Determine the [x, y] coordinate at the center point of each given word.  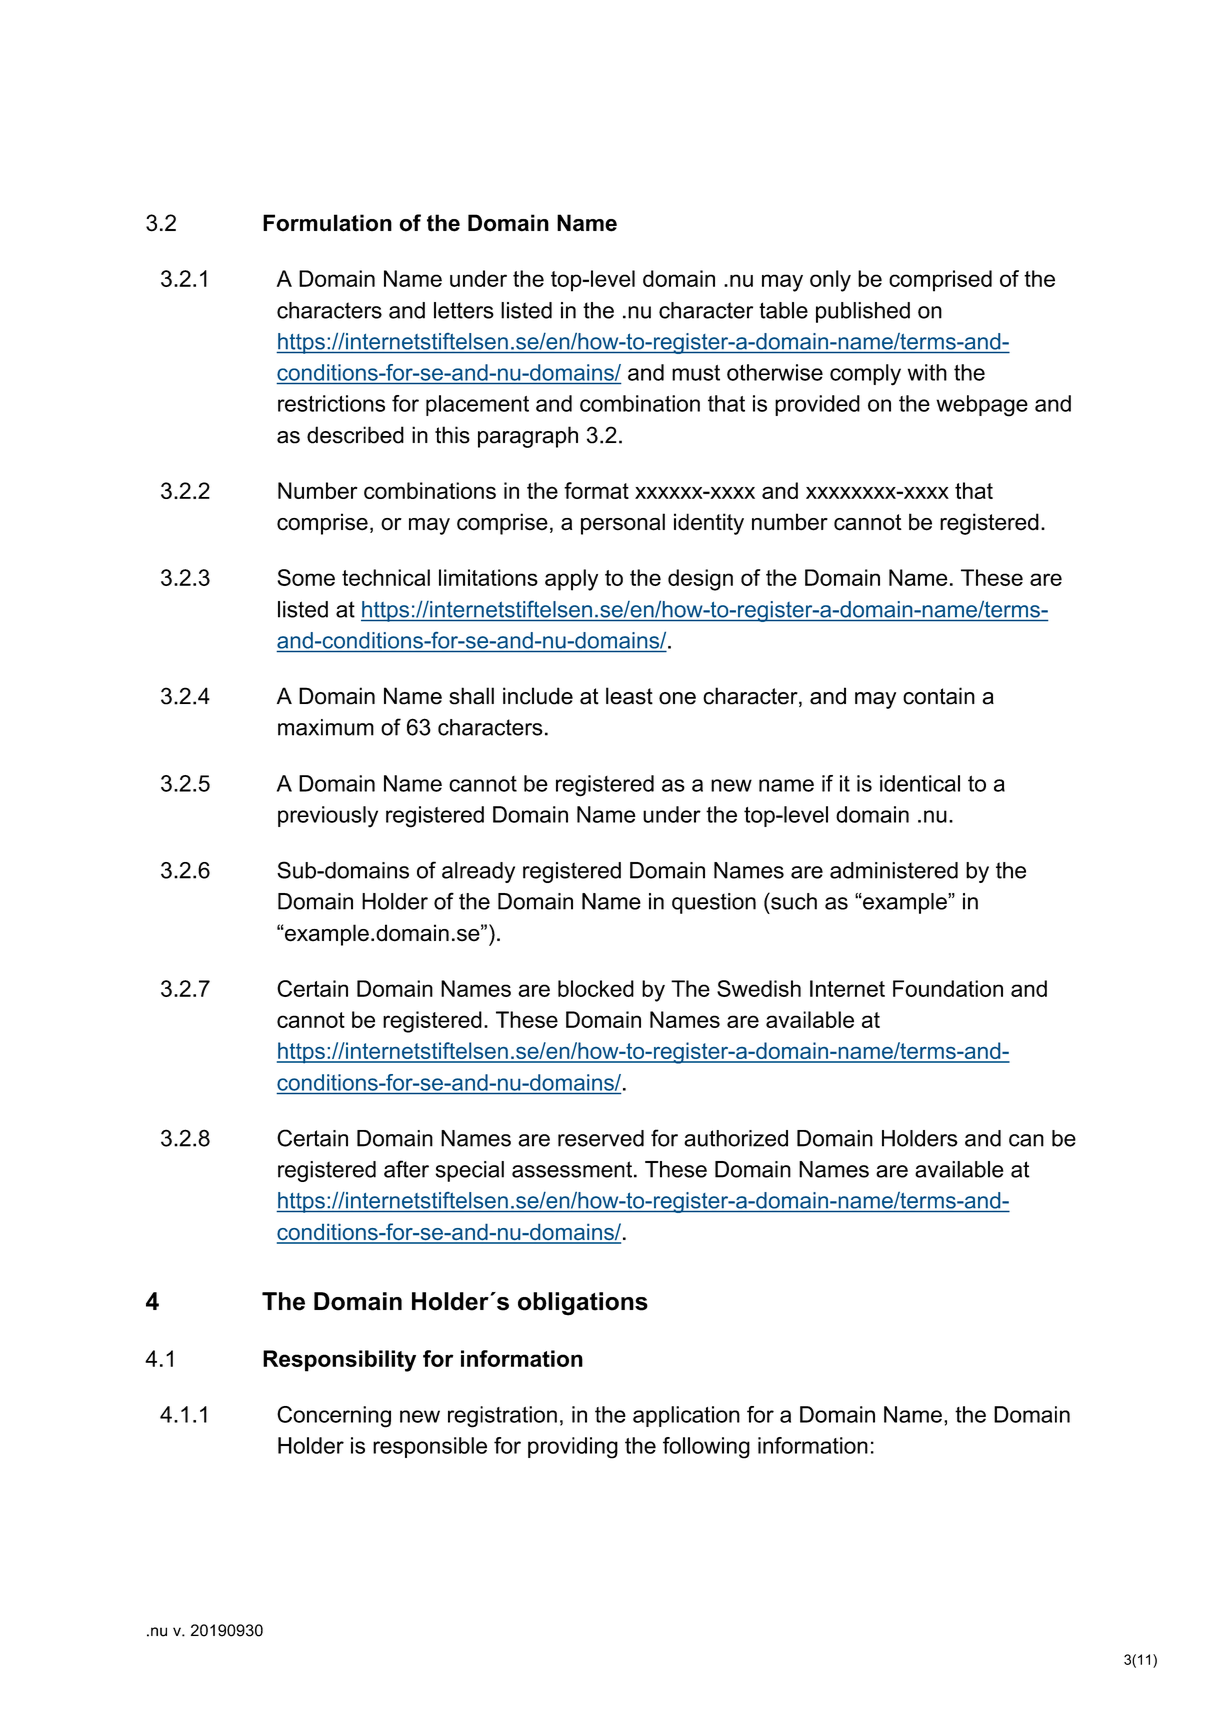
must [696, 373]
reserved [601, 1138]
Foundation [948, 988]
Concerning [334, 1417]
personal [623, 524]
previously [328, 817]
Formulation [327, 223]
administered [894, 870]
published [863, 312]
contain [939, 696]
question [714, 903]
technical [386, 577]
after [406, 1169]
